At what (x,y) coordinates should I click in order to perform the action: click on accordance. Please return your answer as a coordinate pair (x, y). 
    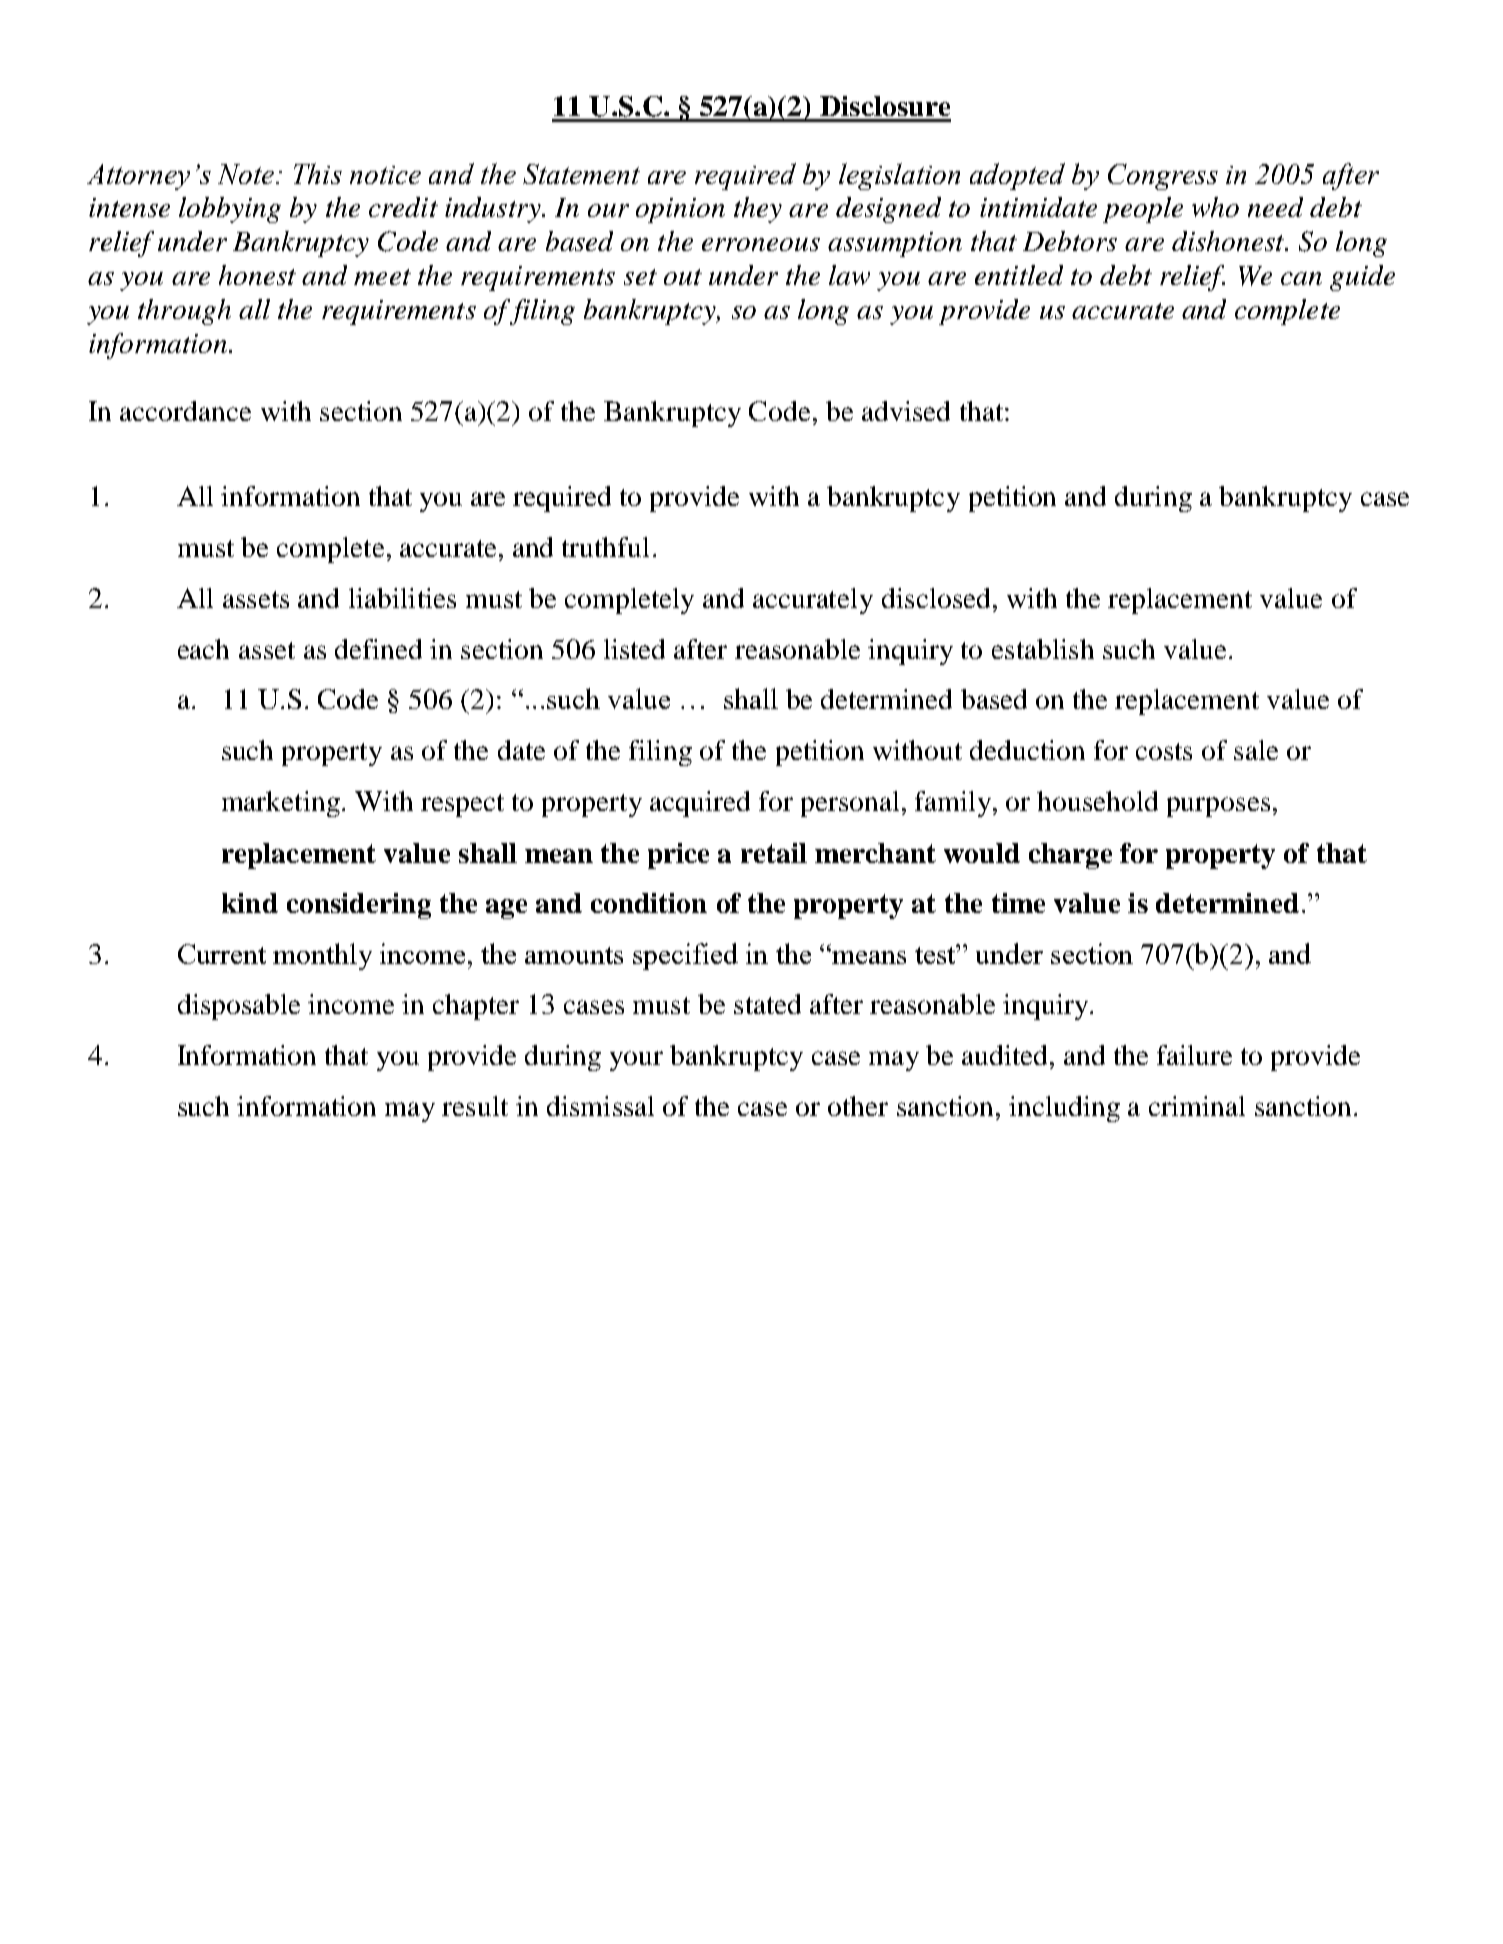
    Looking at the image, I should click on (185, 411).
